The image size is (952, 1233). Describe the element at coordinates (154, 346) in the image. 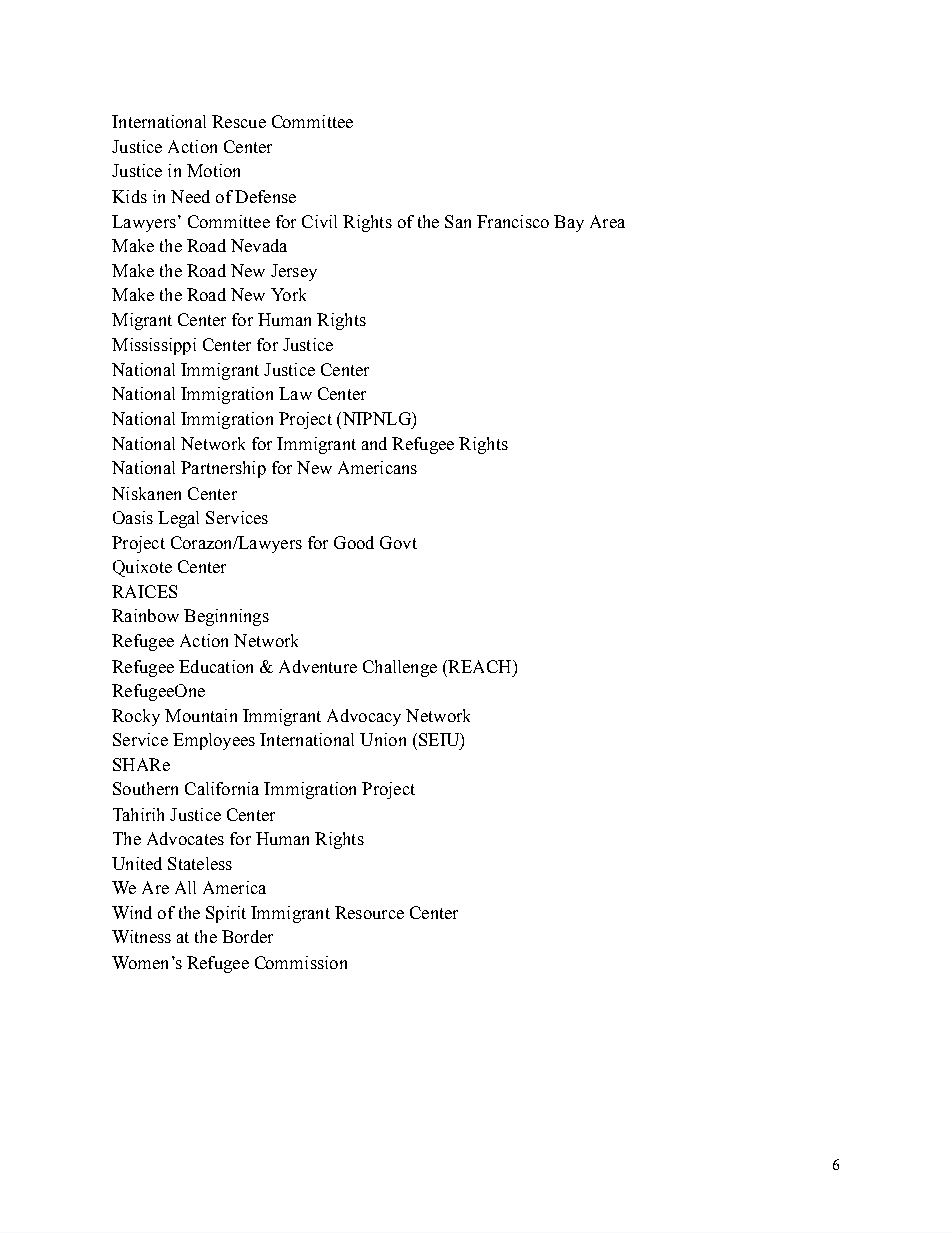

I see `Mississippi` at that location.
